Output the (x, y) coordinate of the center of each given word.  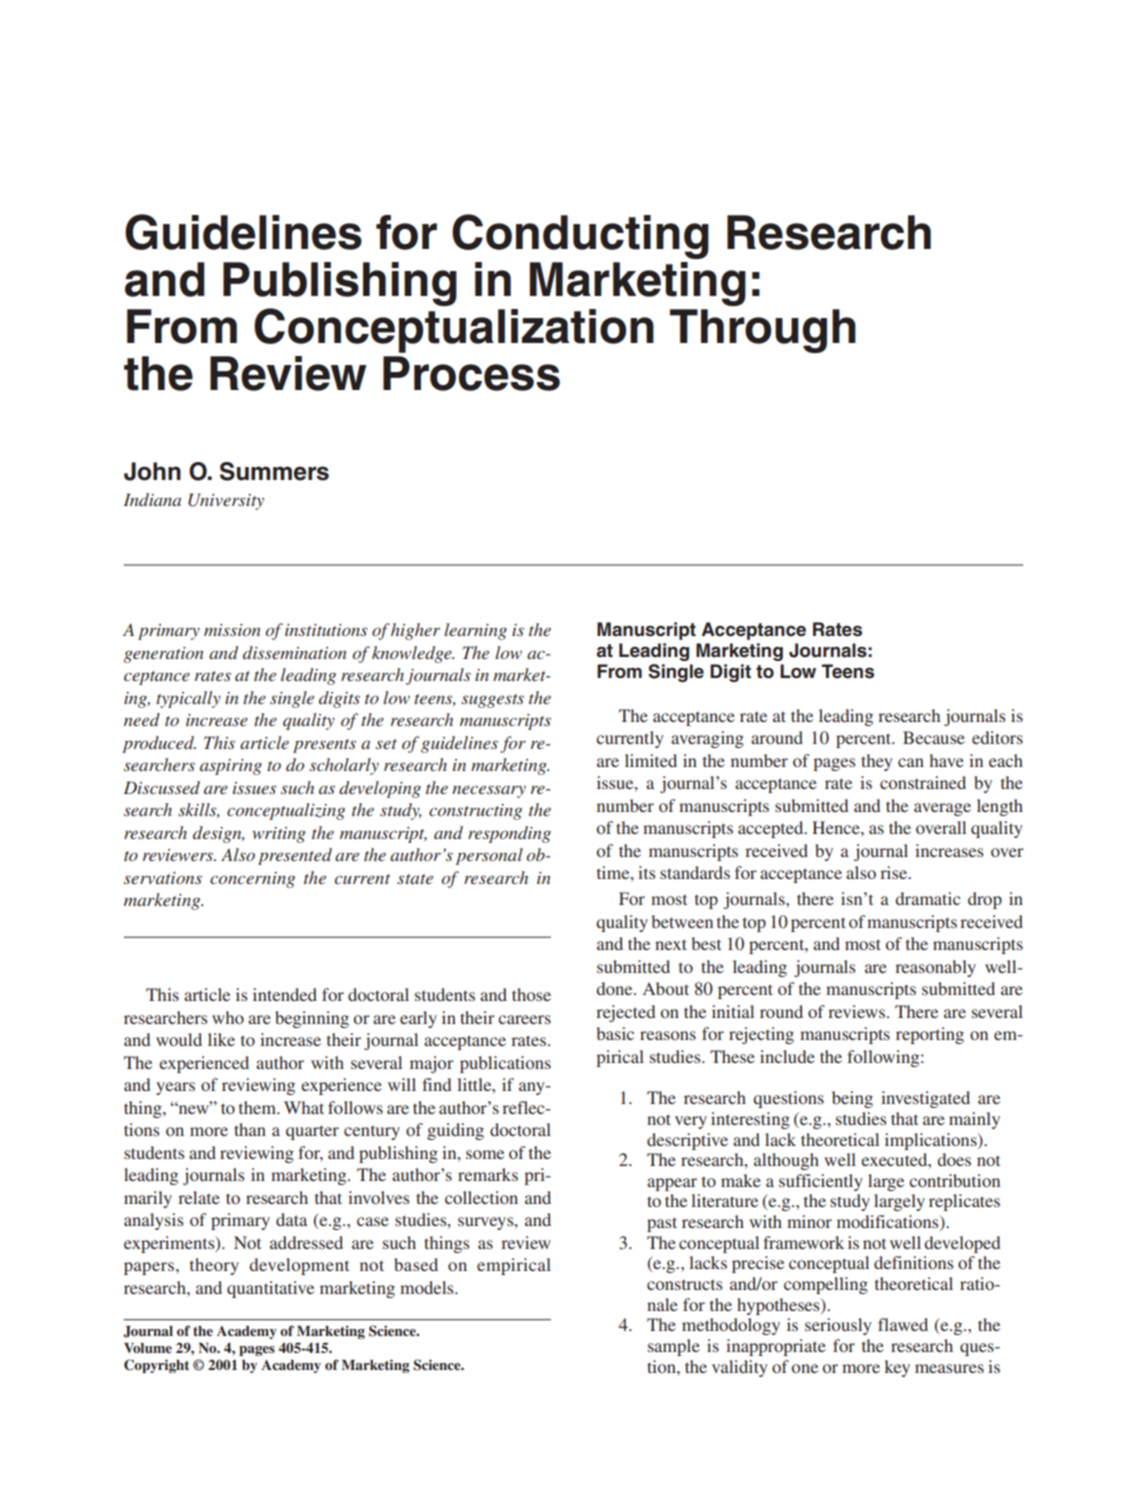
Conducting (580, 236)
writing (279, 835)
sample (674, 1347)
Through (763, 331)
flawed (903, 1324)
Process (471, 373)
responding (509, 834)
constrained (923, 782)
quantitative (270, 1289)
